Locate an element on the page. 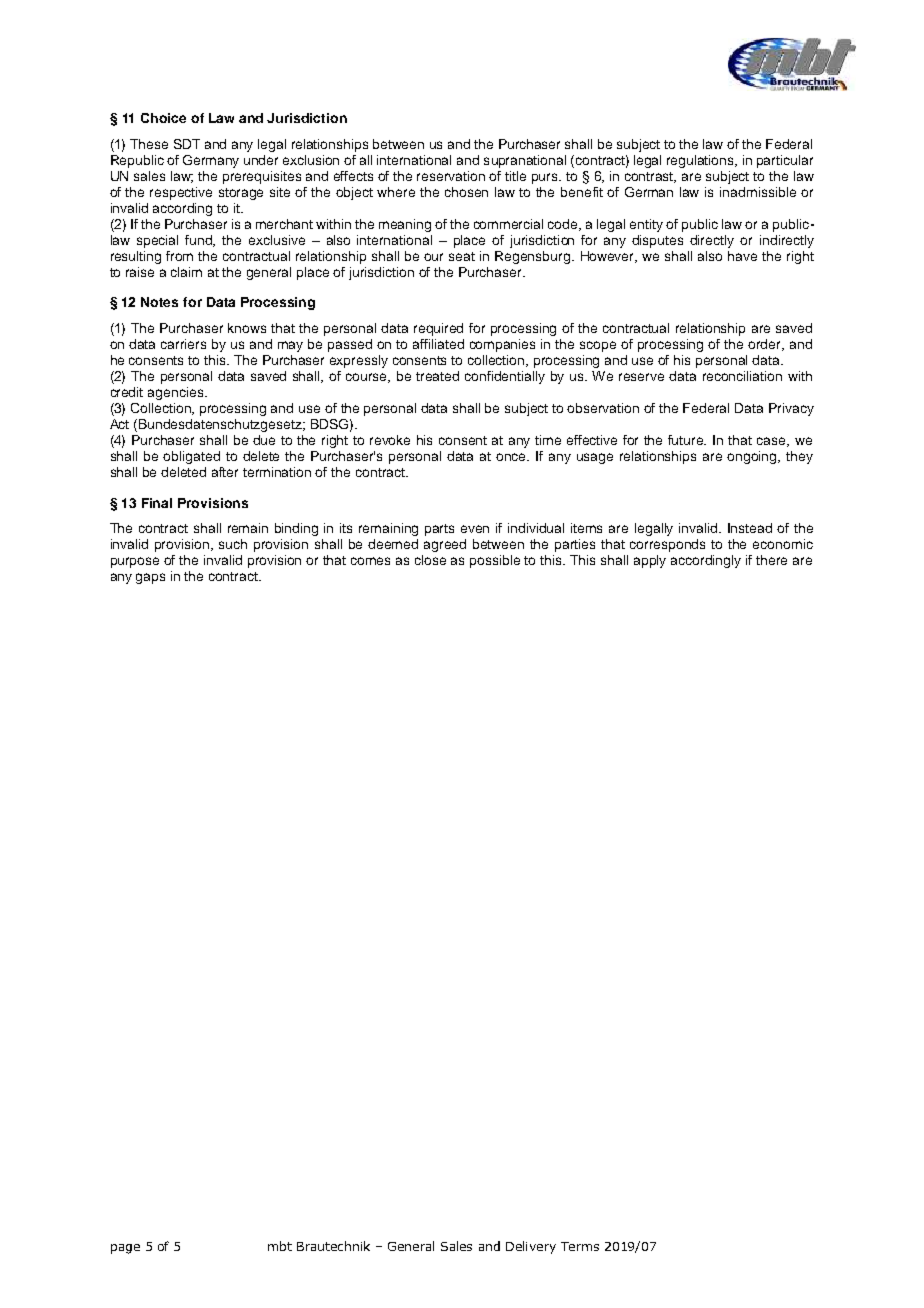 The width and height of the image is (924, 1308). treated is located at coordinates (437, 376).
